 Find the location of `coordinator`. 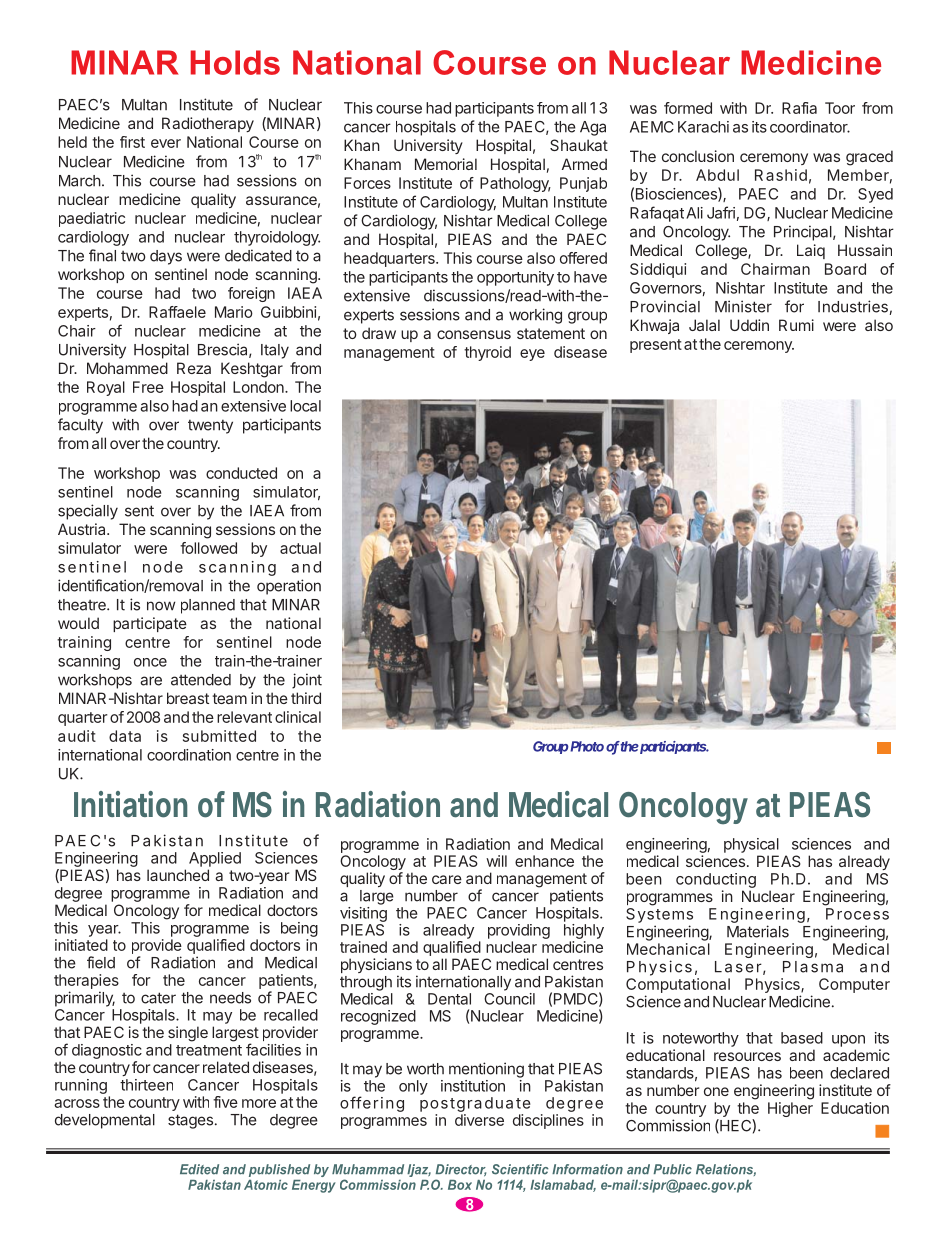

coordinator is located at coordinates (810, 127).
